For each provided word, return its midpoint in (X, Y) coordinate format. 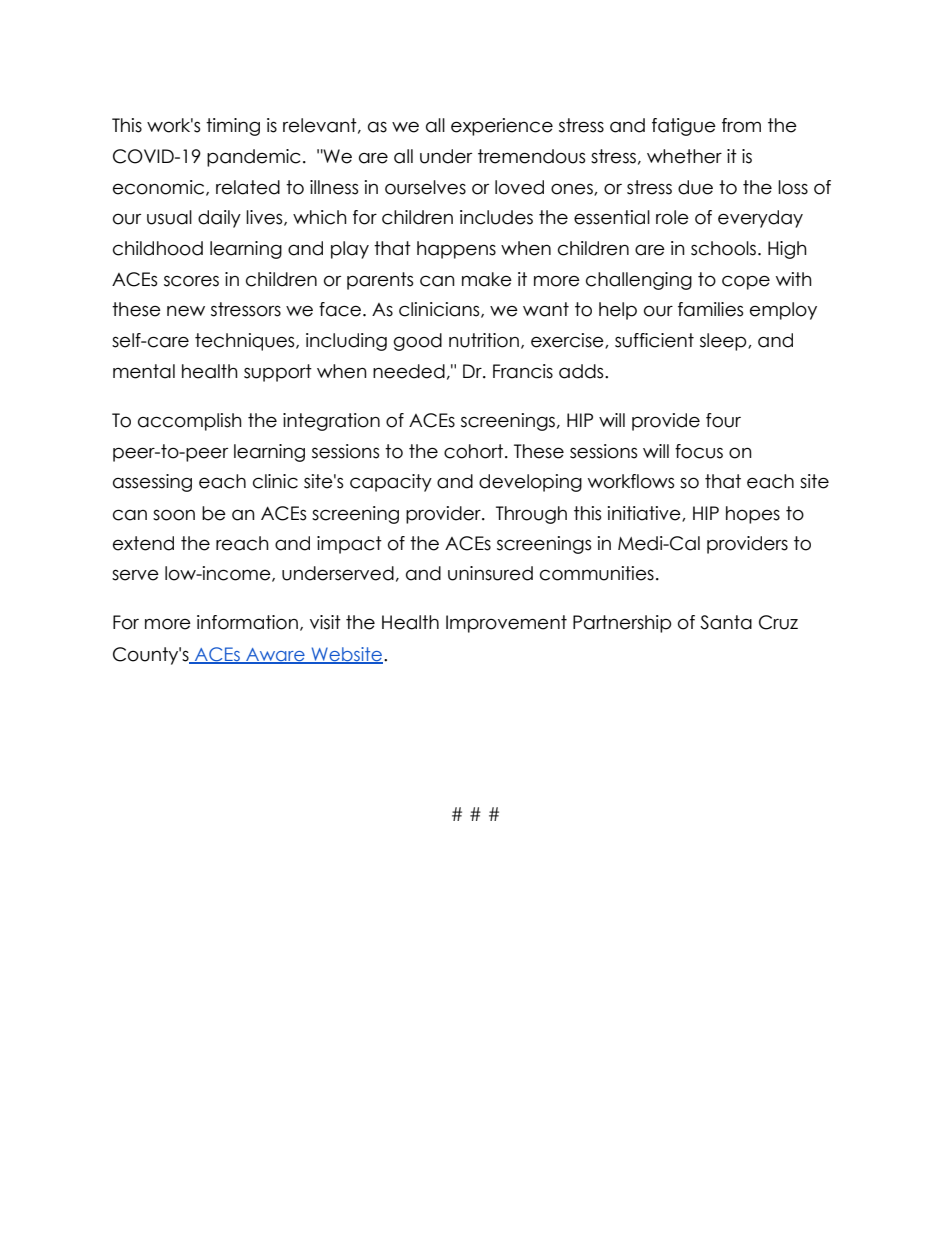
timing (233, 127)
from (741, 125)
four (723, 420)
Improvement (506, 624)
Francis (523, 371)
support (278, 373)
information (247, 622)
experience (502, 127)
